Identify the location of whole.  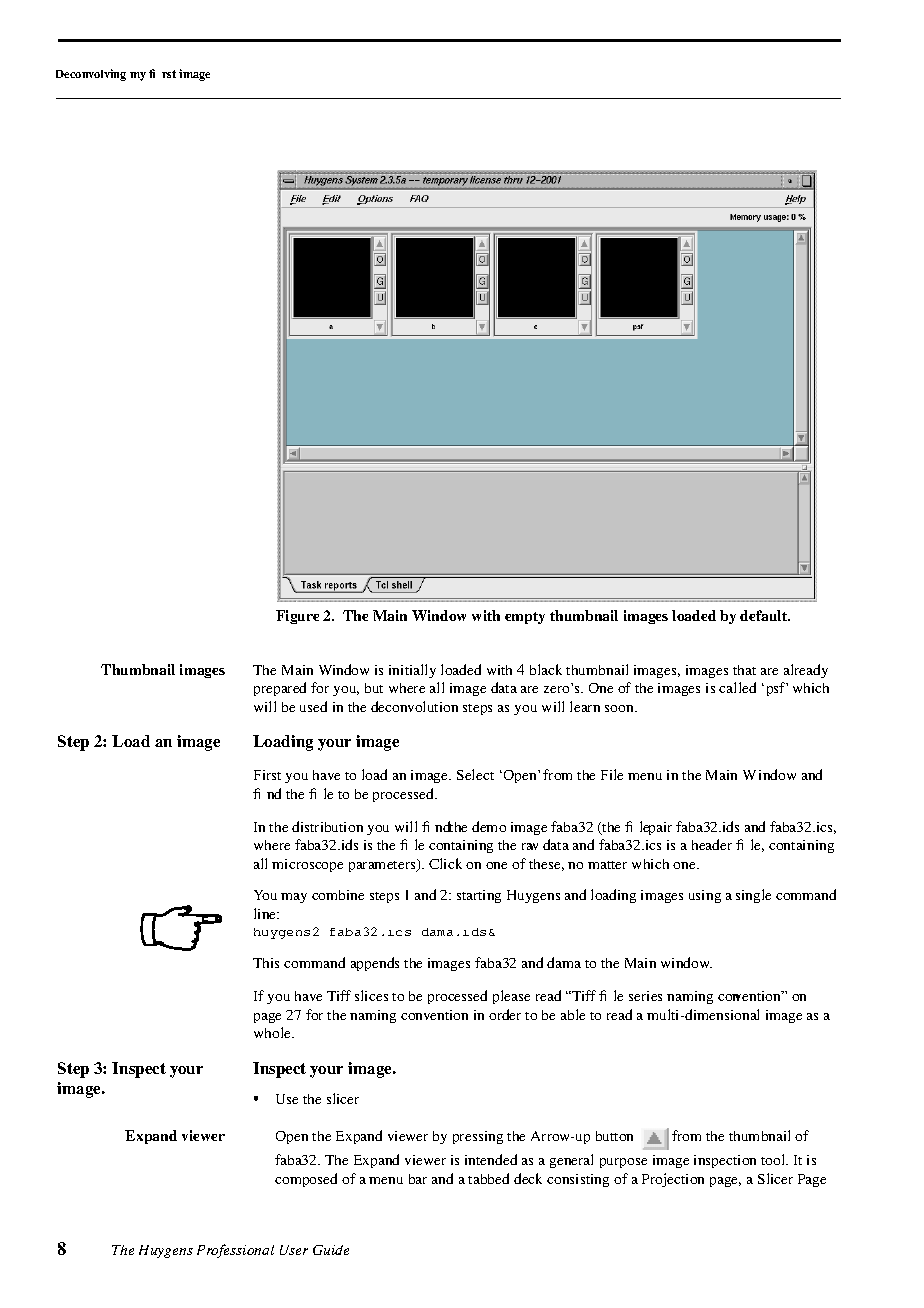
(274, 1032).
